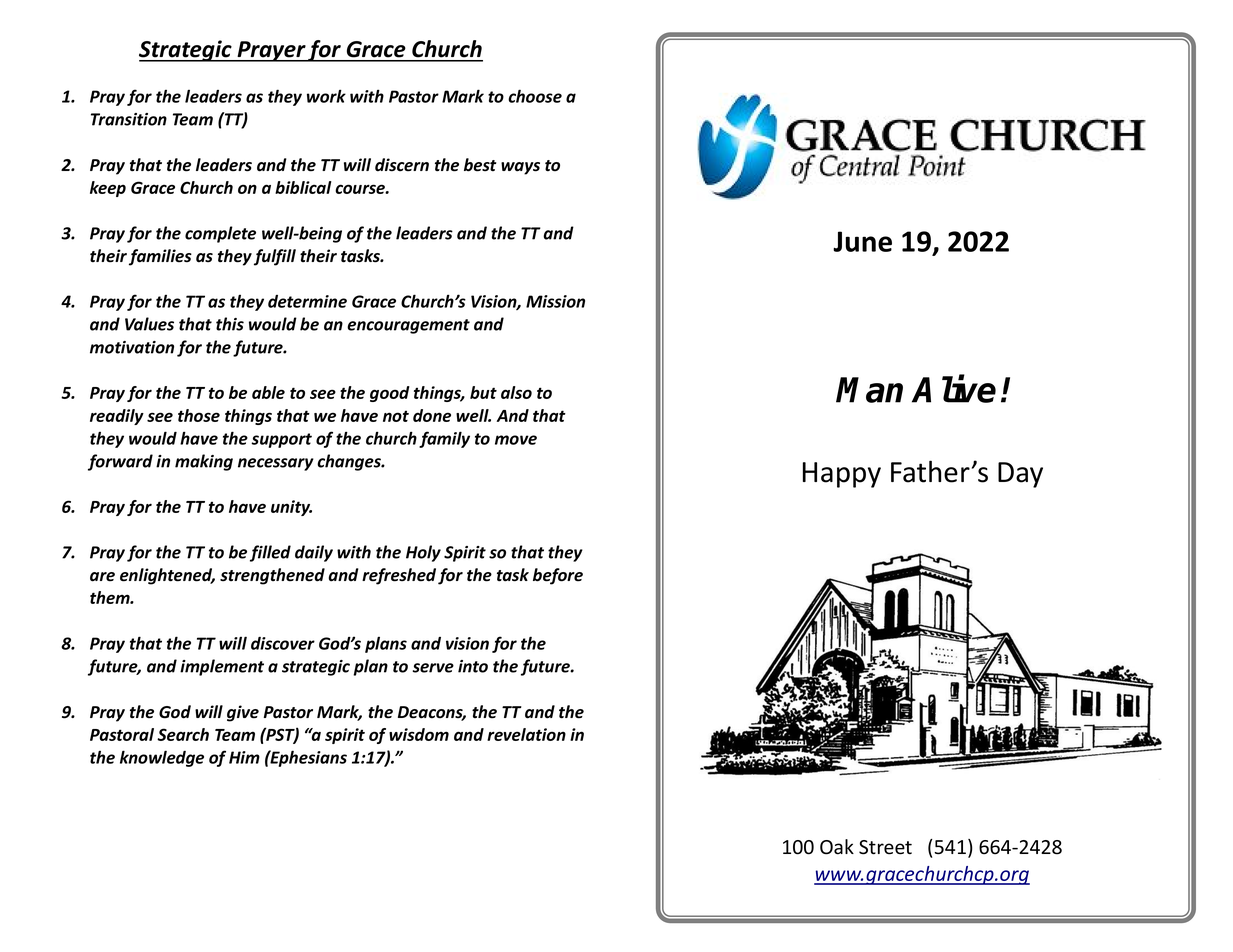 The image size is (1233, 952). What do you see at coordinates (558, 576) in the screenshot?
I see `before` at bounding box center [558, 576].
